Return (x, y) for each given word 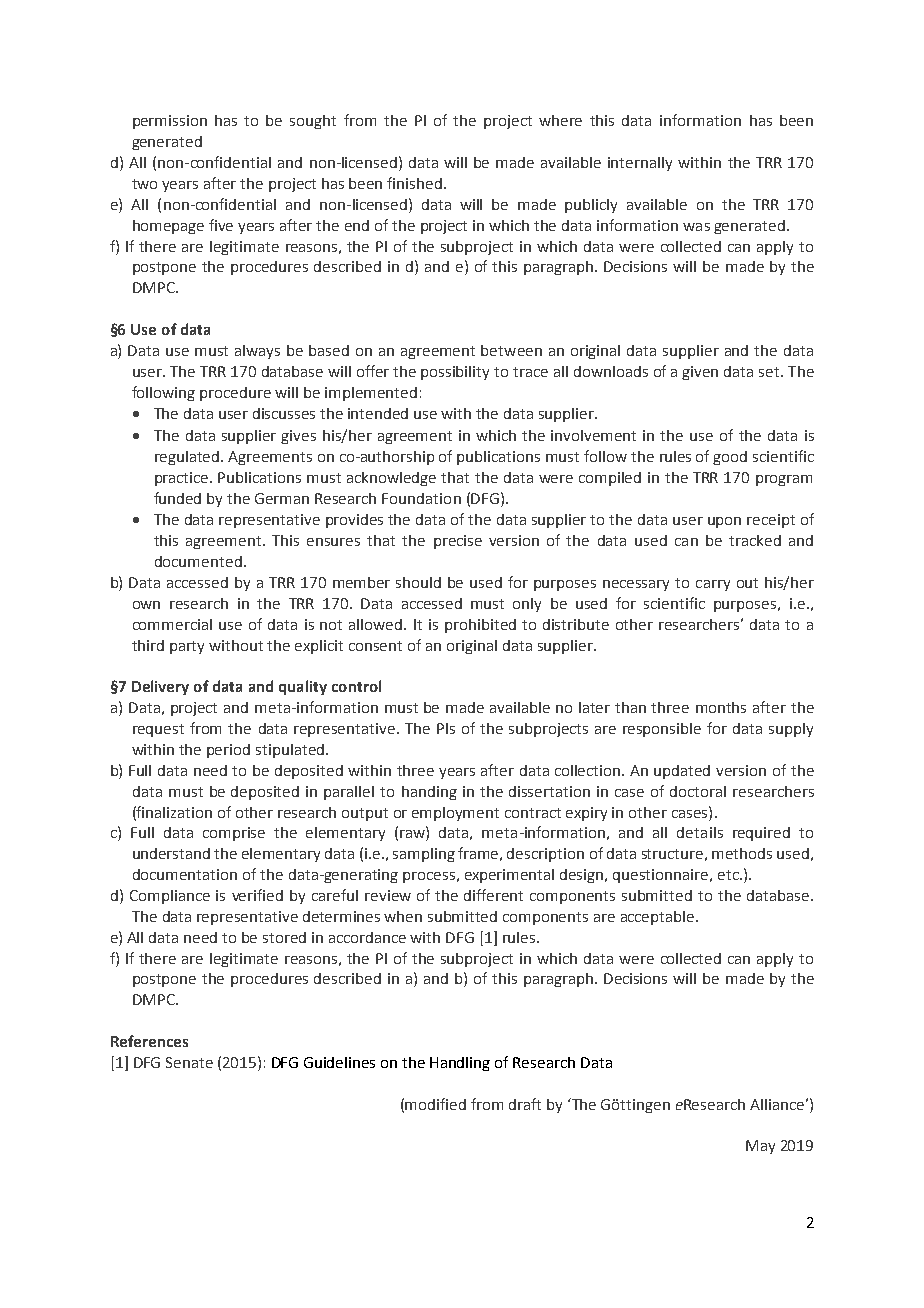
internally (640, 164)
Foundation (421, 498)
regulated (188, 458)
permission (170, 122)
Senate (189, 1062)
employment (455, 814)
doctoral (698, 791)
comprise (234, 834)
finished (414, 183)
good (730, 458)
